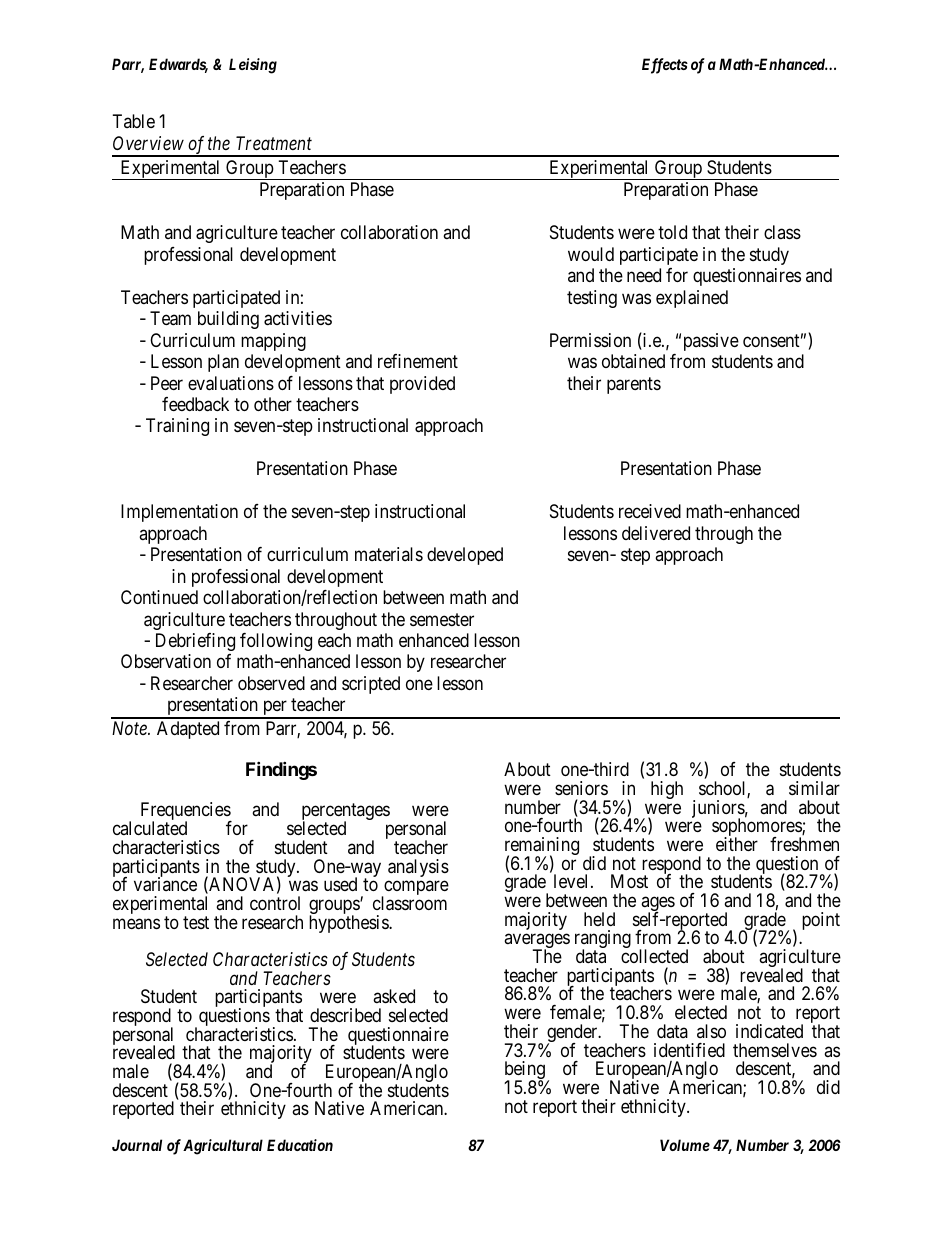 This screenshot has width=952, height=1233. I want to click on either, so click(737, 844).
